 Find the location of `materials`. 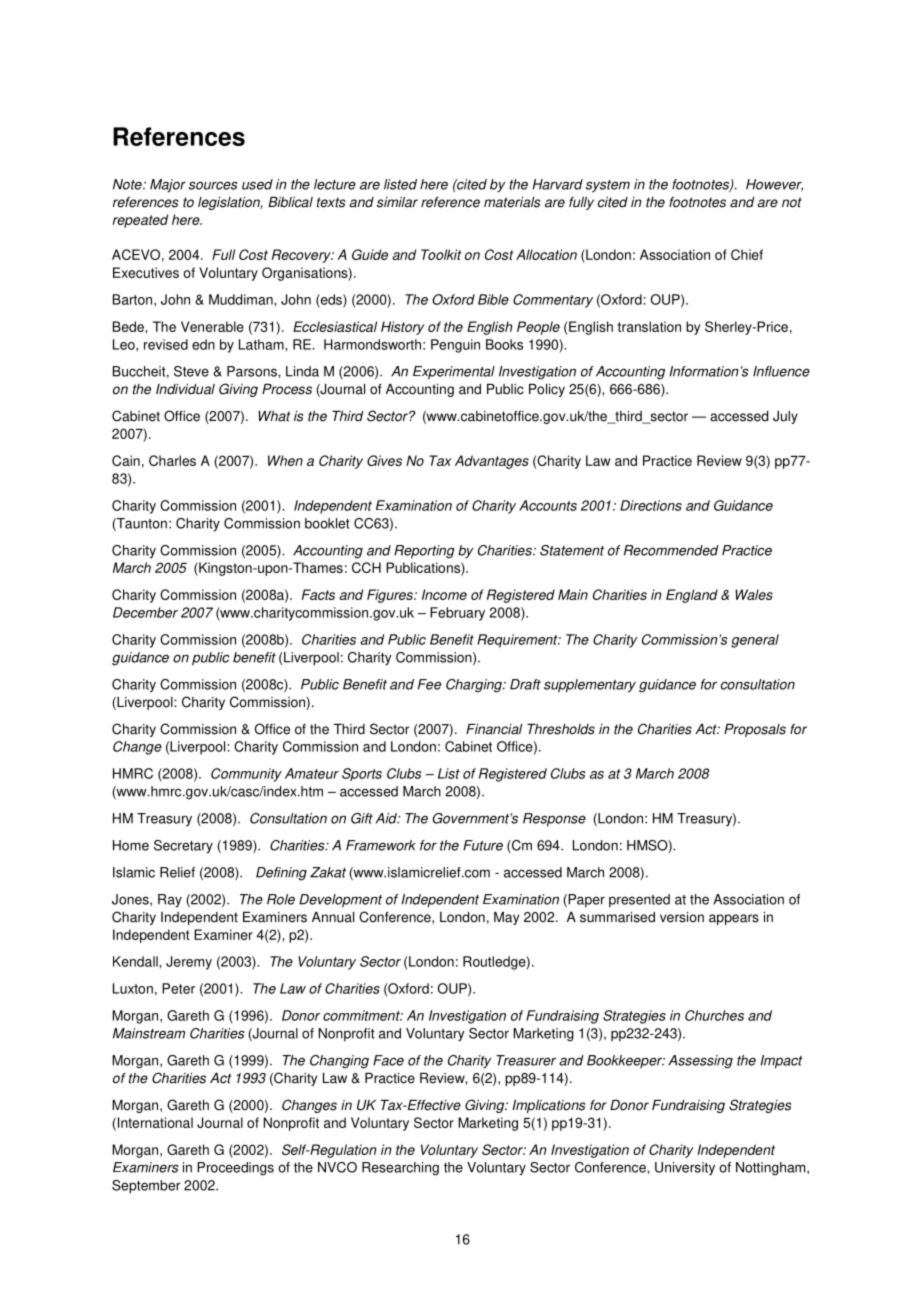

materials is located at coordinates (512, 202).
